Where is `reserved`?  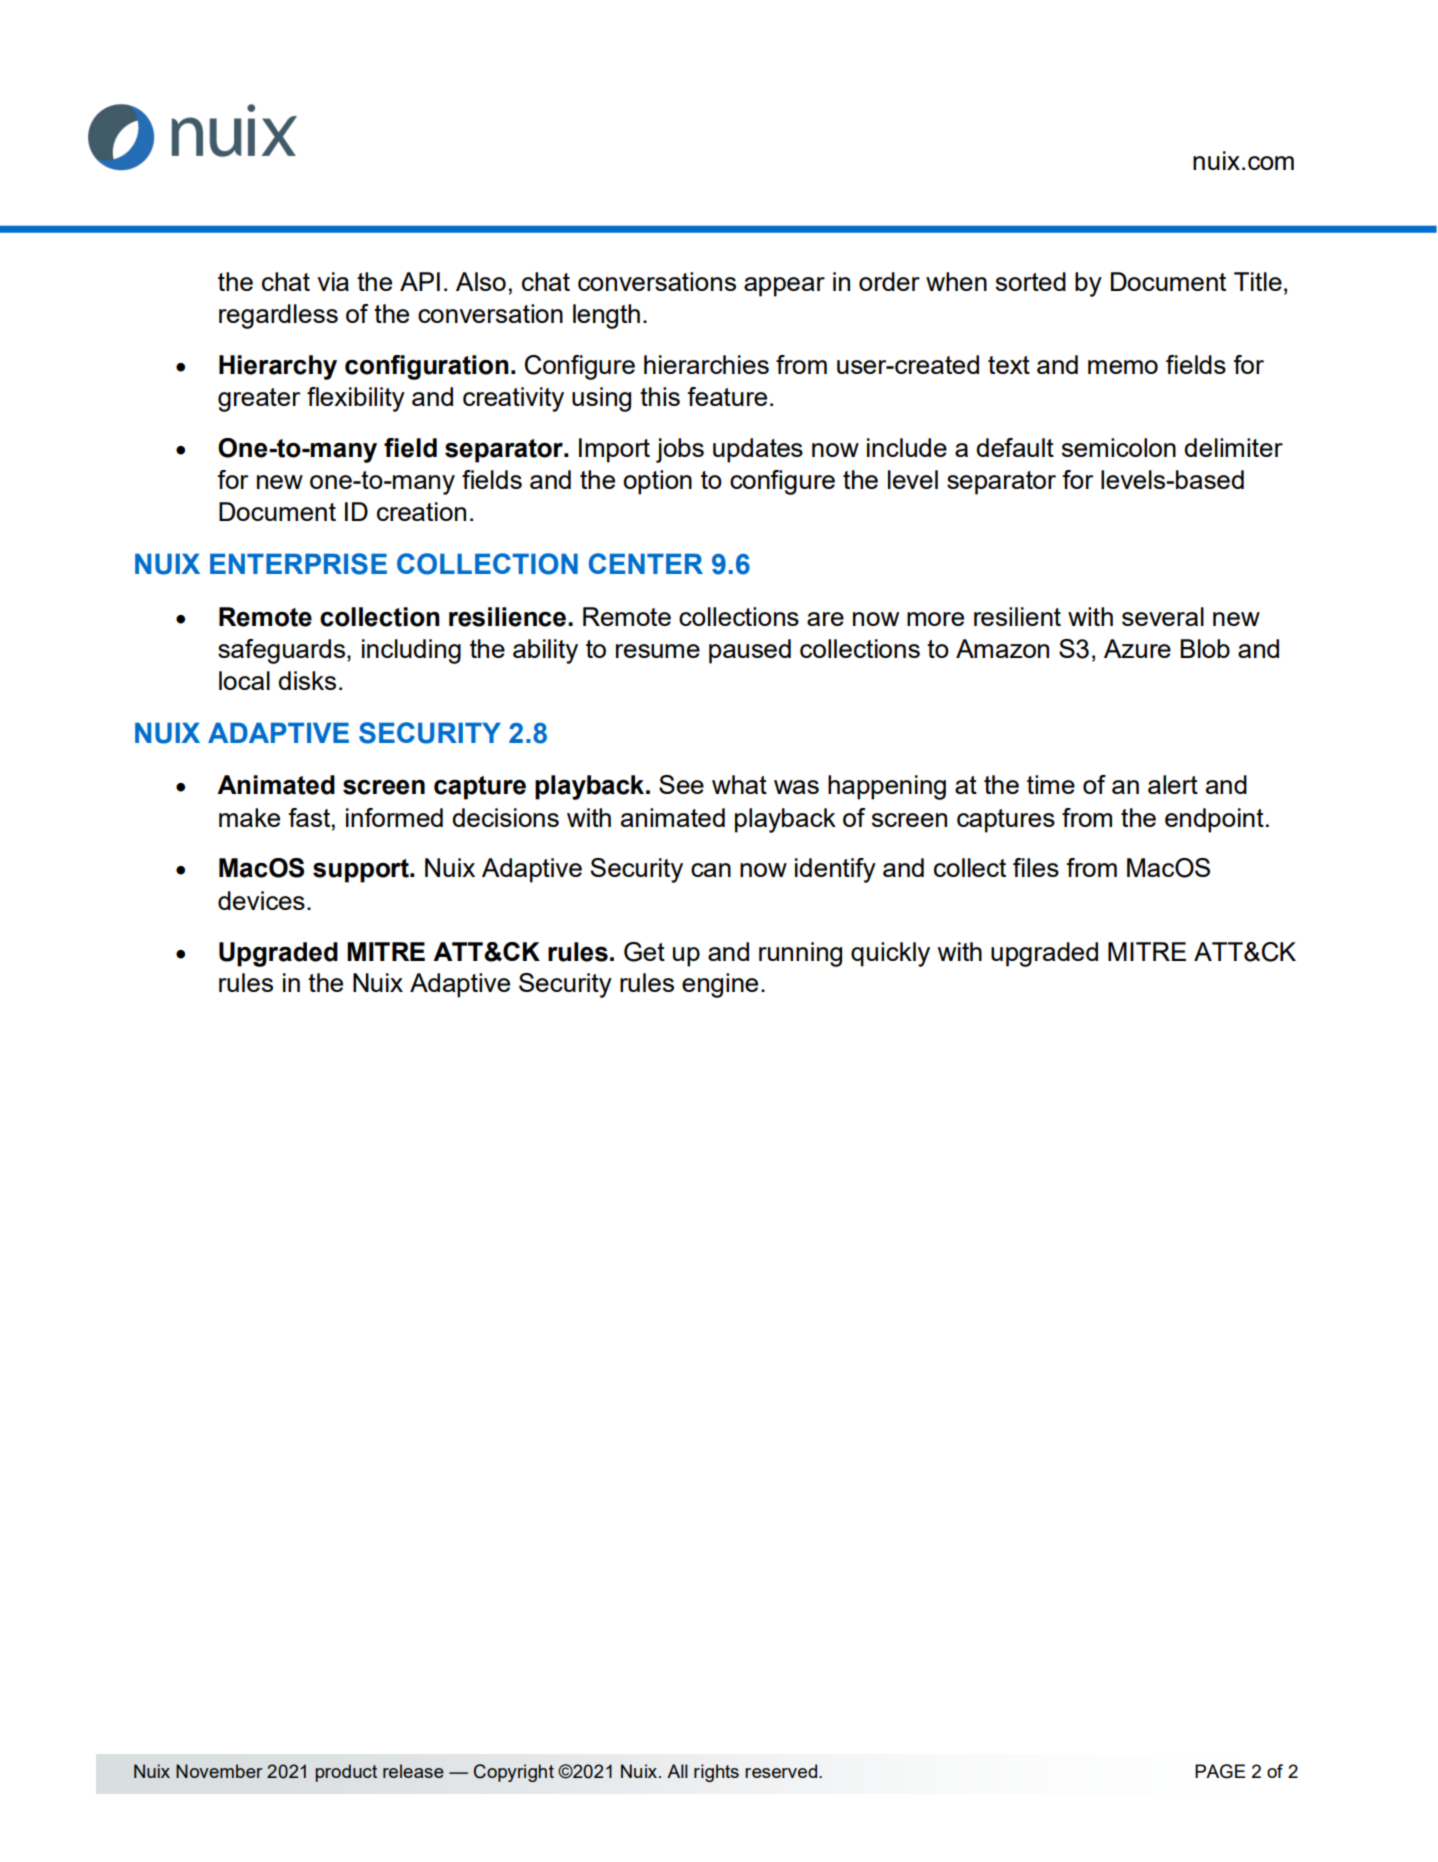
reserved is located at coordinates (782, 1771).
